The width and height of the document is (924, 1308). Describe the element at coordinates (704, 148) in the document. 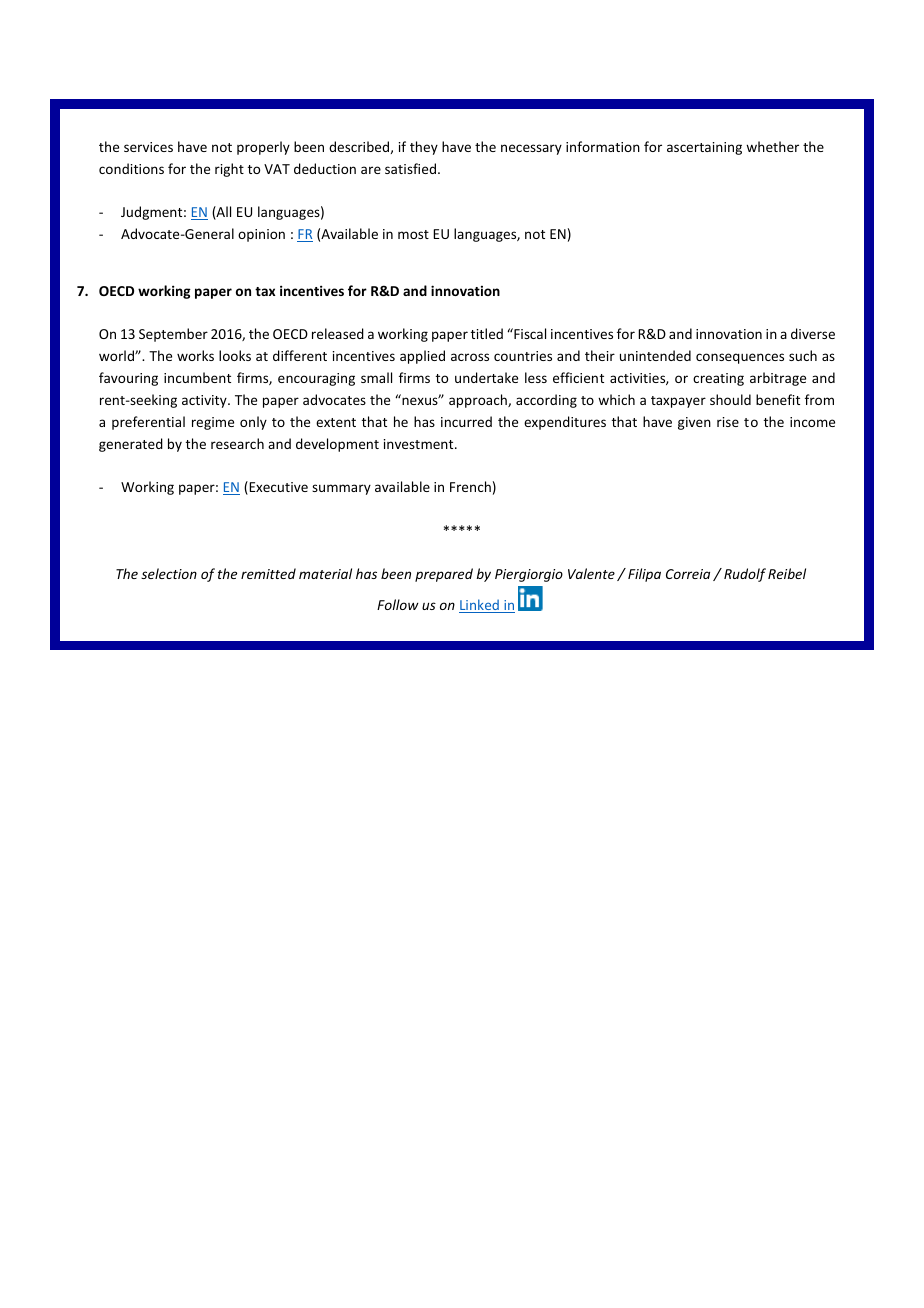

I see `ascertaining` at that location.
